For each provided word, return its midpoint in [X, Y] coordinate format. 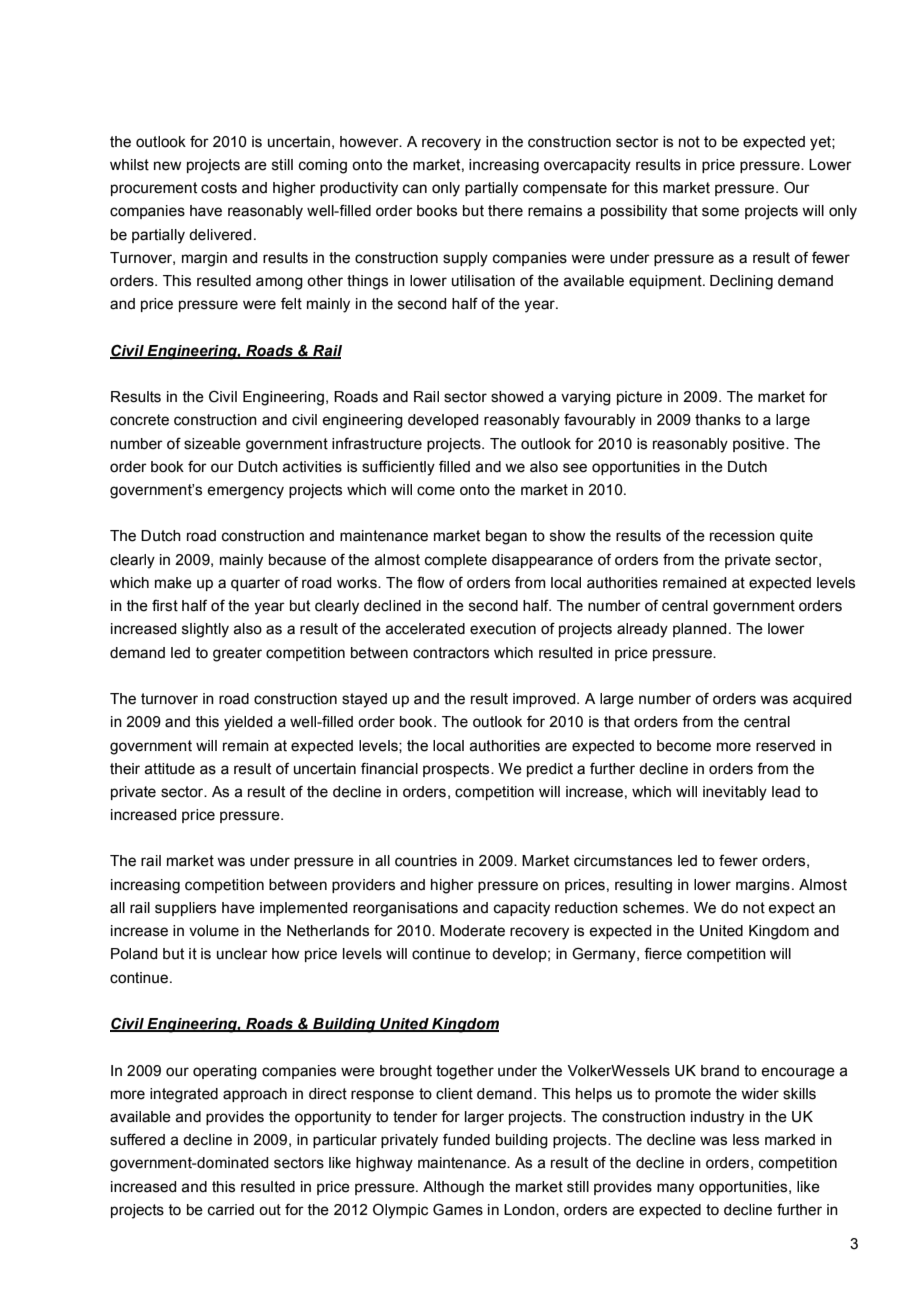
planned [699, 630]
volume [214, 931]
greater [237, 654]
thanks [718, 420]
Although [453, 1188]
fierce [663, 953]
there [505, 211]
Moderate [472, 931]
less [746, 1140]
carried [231, 1210]
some [720, 212]
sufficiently [398, 468]
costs [219, 188]
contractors [451, 653]
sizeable [212, 444]
